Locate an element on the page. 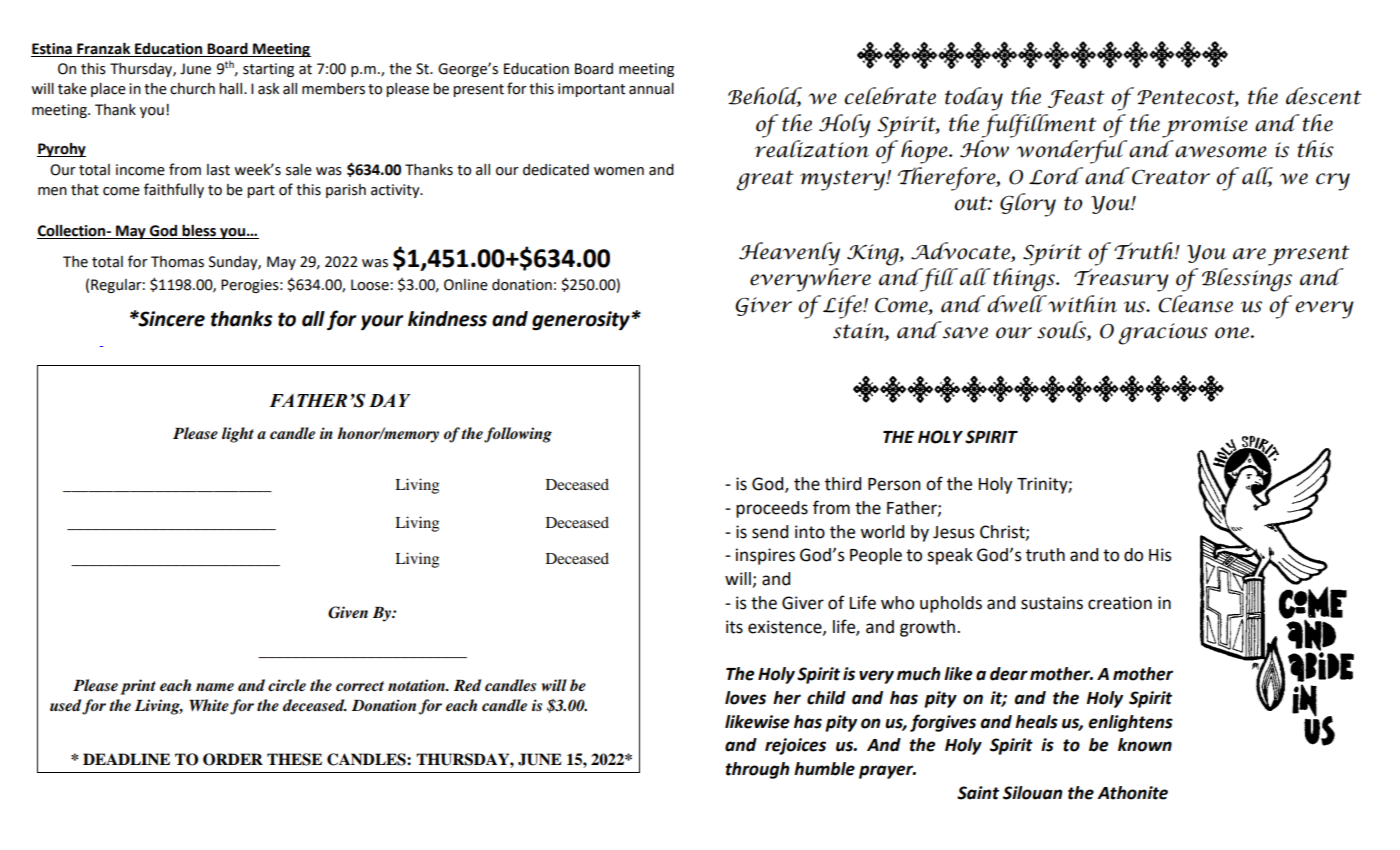  known is located at coordinates (1145, 745).
